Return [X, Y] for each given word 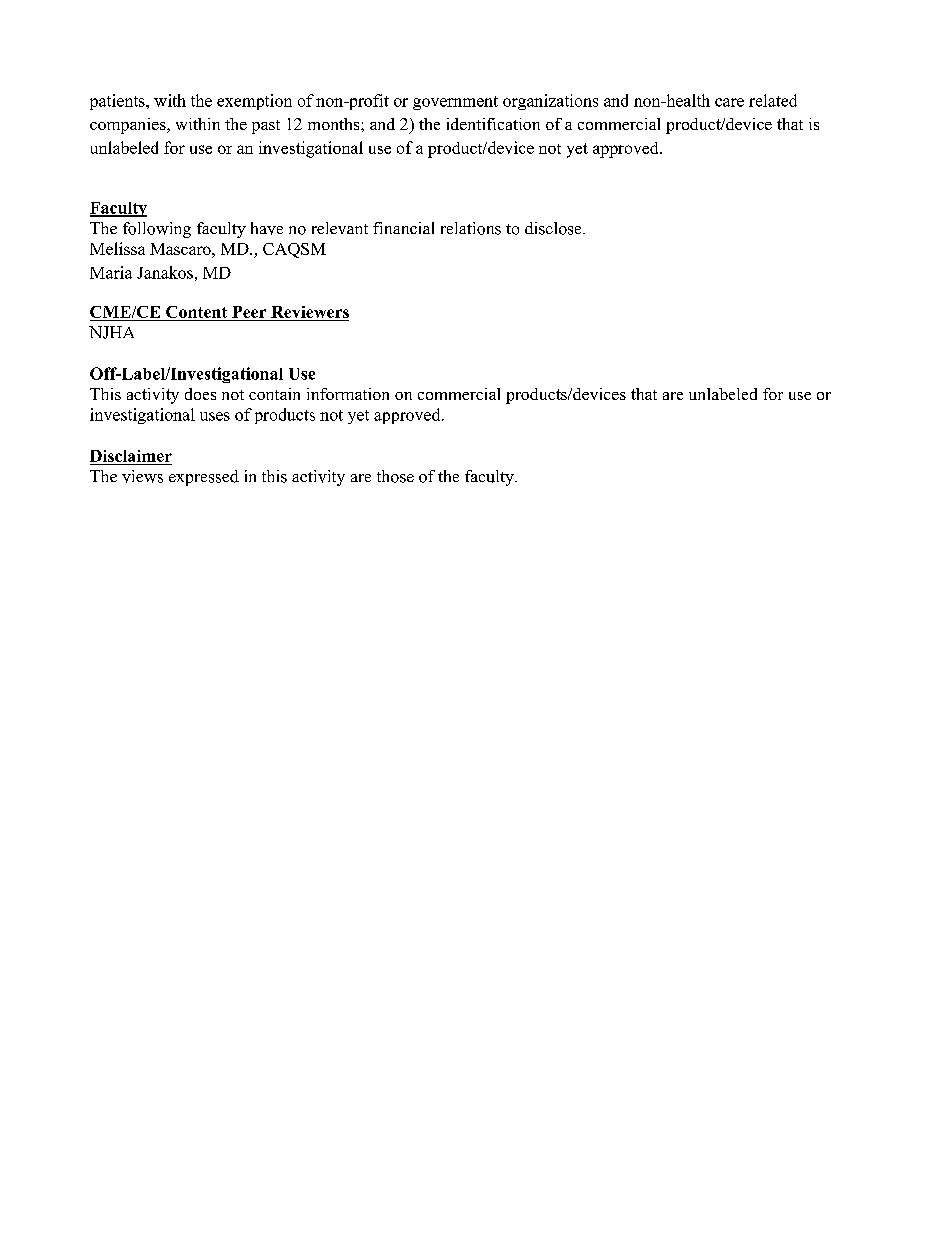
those [395, 476]
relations [471, 228]
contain [274, 394]
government [455, 103]
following [157, 230]
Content [196, 312]
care [729, 102]
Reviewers [310, 312]
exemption [254, 102]
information [348, 394]
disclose [554, 228]
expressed [204, 478]
